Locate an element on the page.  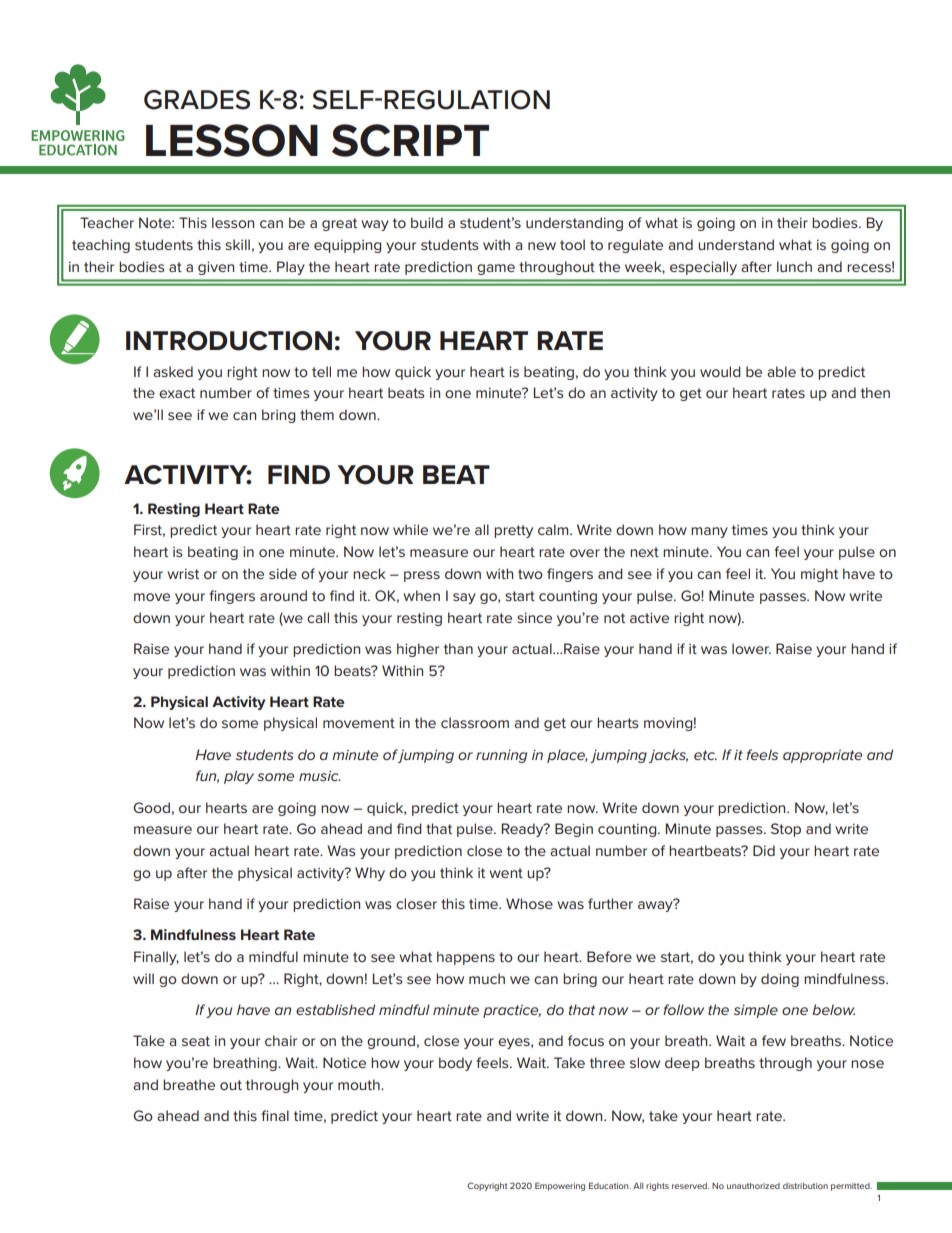
SCRIPT is located at coordinates (410, 140).
